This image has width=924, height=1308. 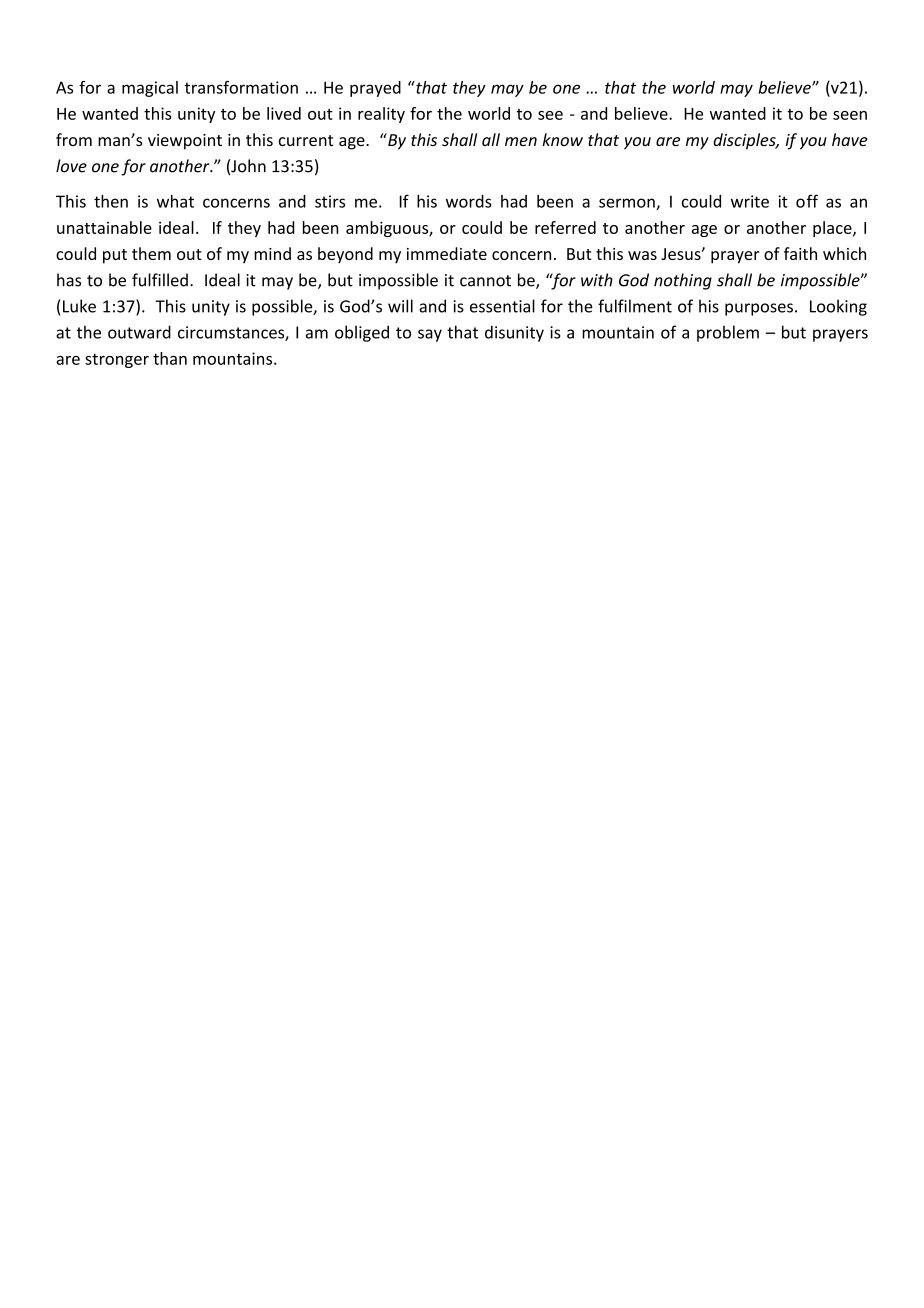 What do you see at coordinates (151, 253) in the image?
I see `them` at bounding box center [151, 253].
